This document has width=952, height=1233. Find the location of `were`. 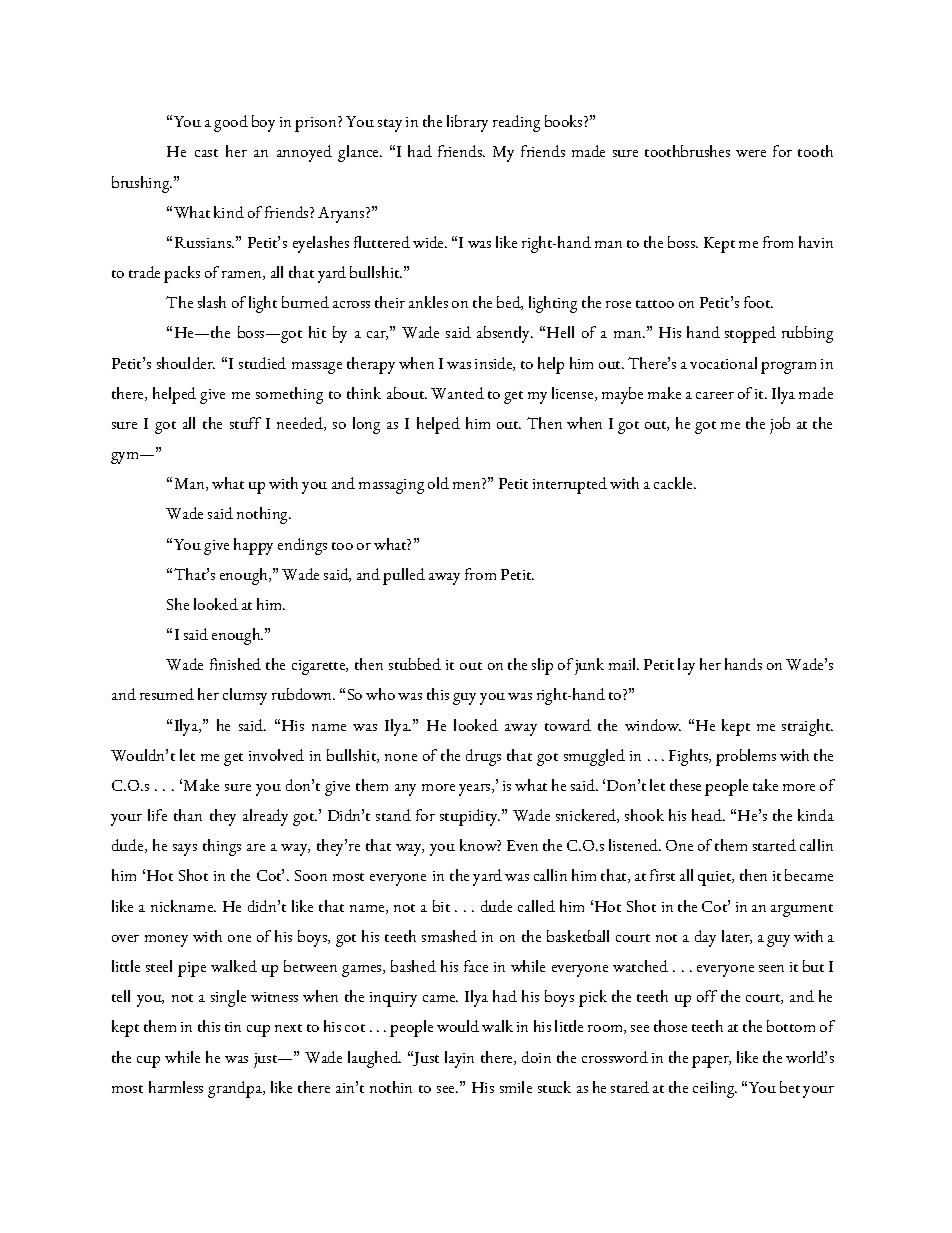

were is located at coordinates (751, 153).
